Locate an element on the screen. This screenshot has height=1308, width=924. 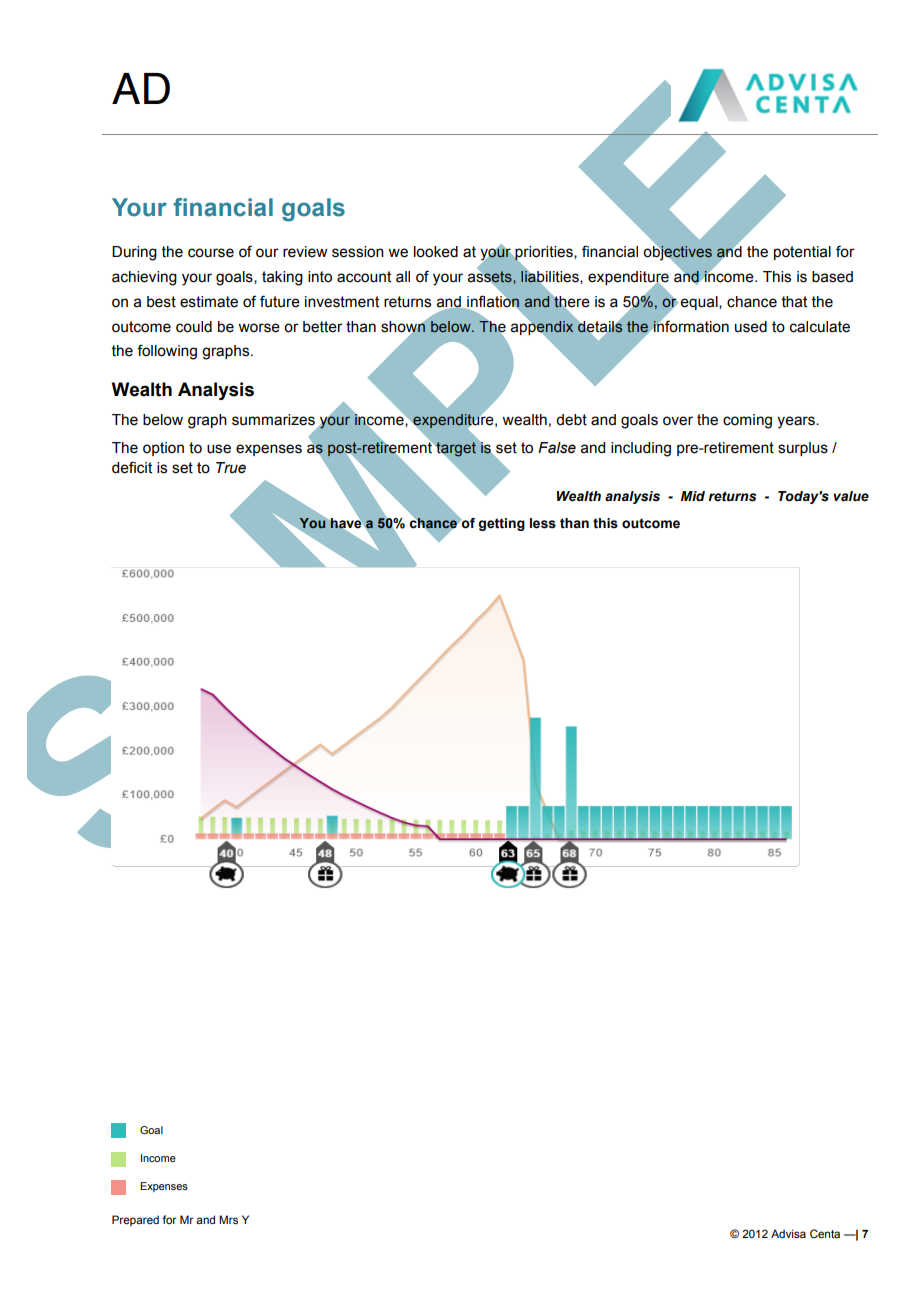
estimate is located at coordinates (209, 302).
